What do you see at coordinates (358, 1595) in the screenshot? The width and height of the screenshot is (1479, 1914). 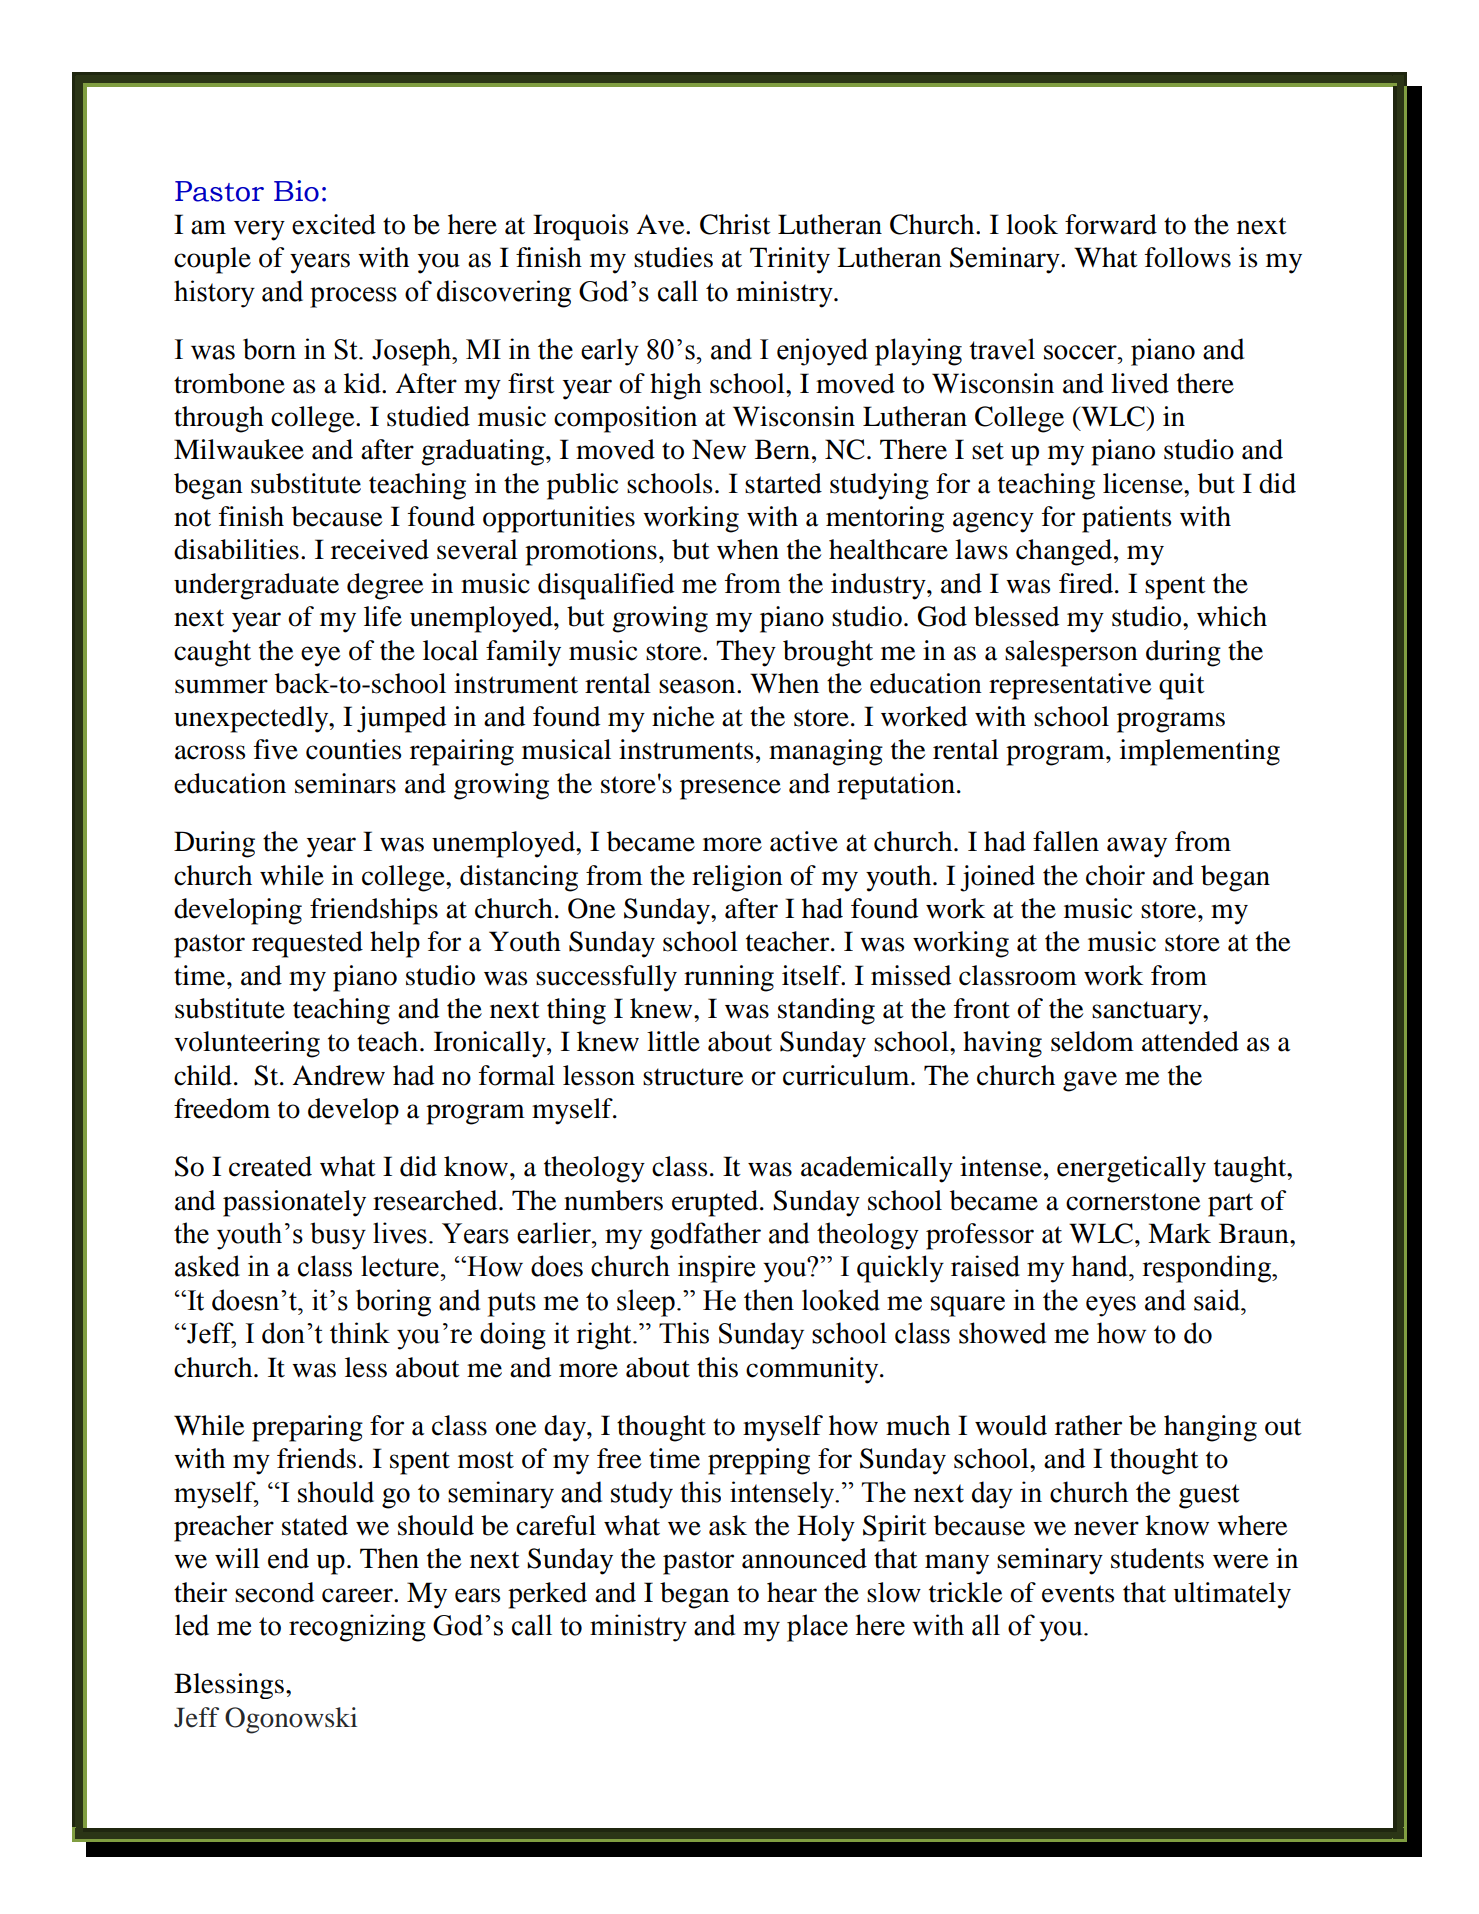 I see `career` at bounding box center [358, 1595].
